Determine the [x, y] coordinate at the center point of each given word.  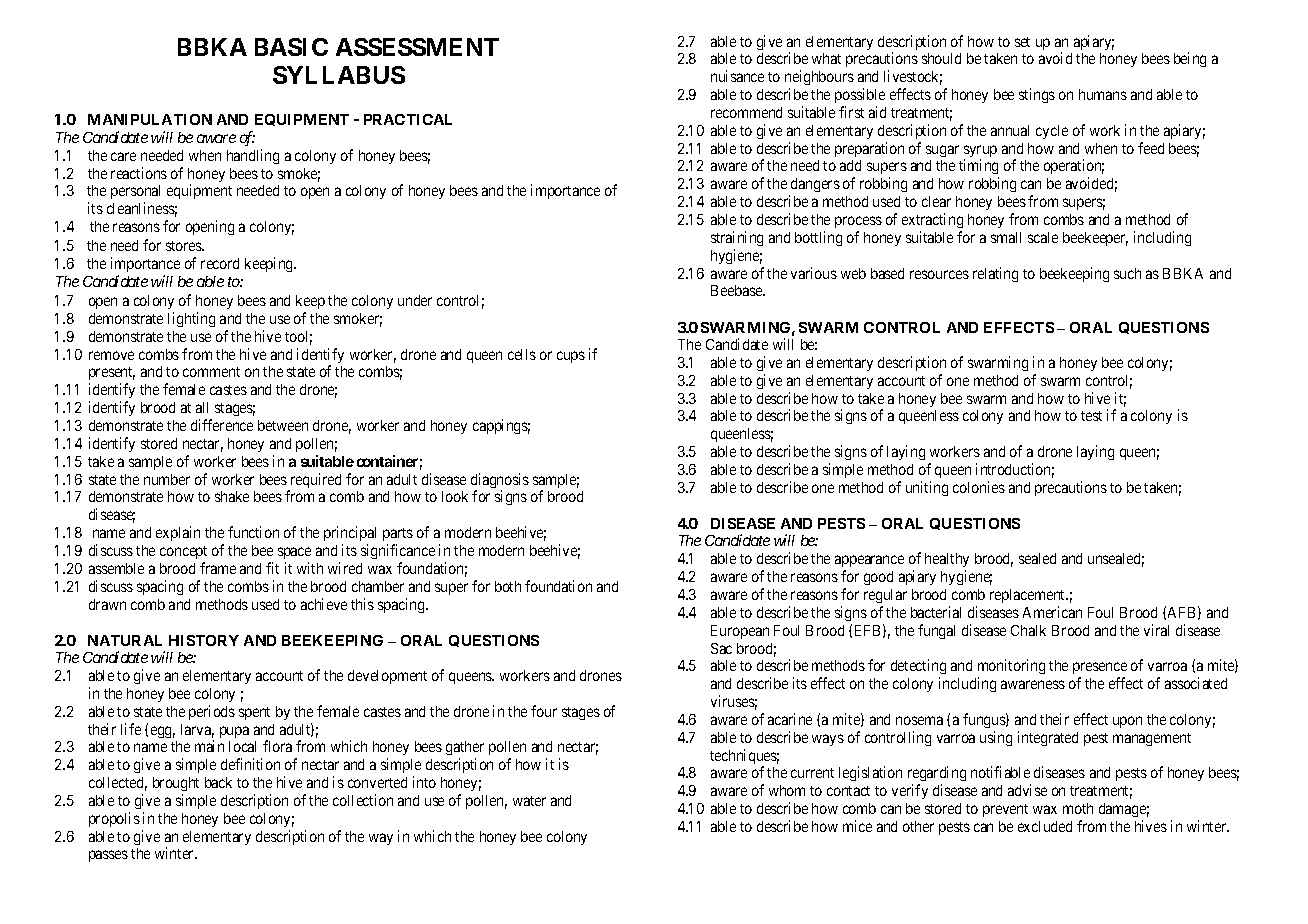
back [218, 782]
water [529, 801]
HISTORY [204, 640]
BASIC [291, 47]
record [220, 263]
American [1052, 612]
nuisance [737, 76]
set [1022, 42]
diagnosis [500, 482]
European [740, 632]
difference [222, 425]
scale [1043, 237]
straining [737, 238]
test [1091, 416]
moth [1078, 808]
